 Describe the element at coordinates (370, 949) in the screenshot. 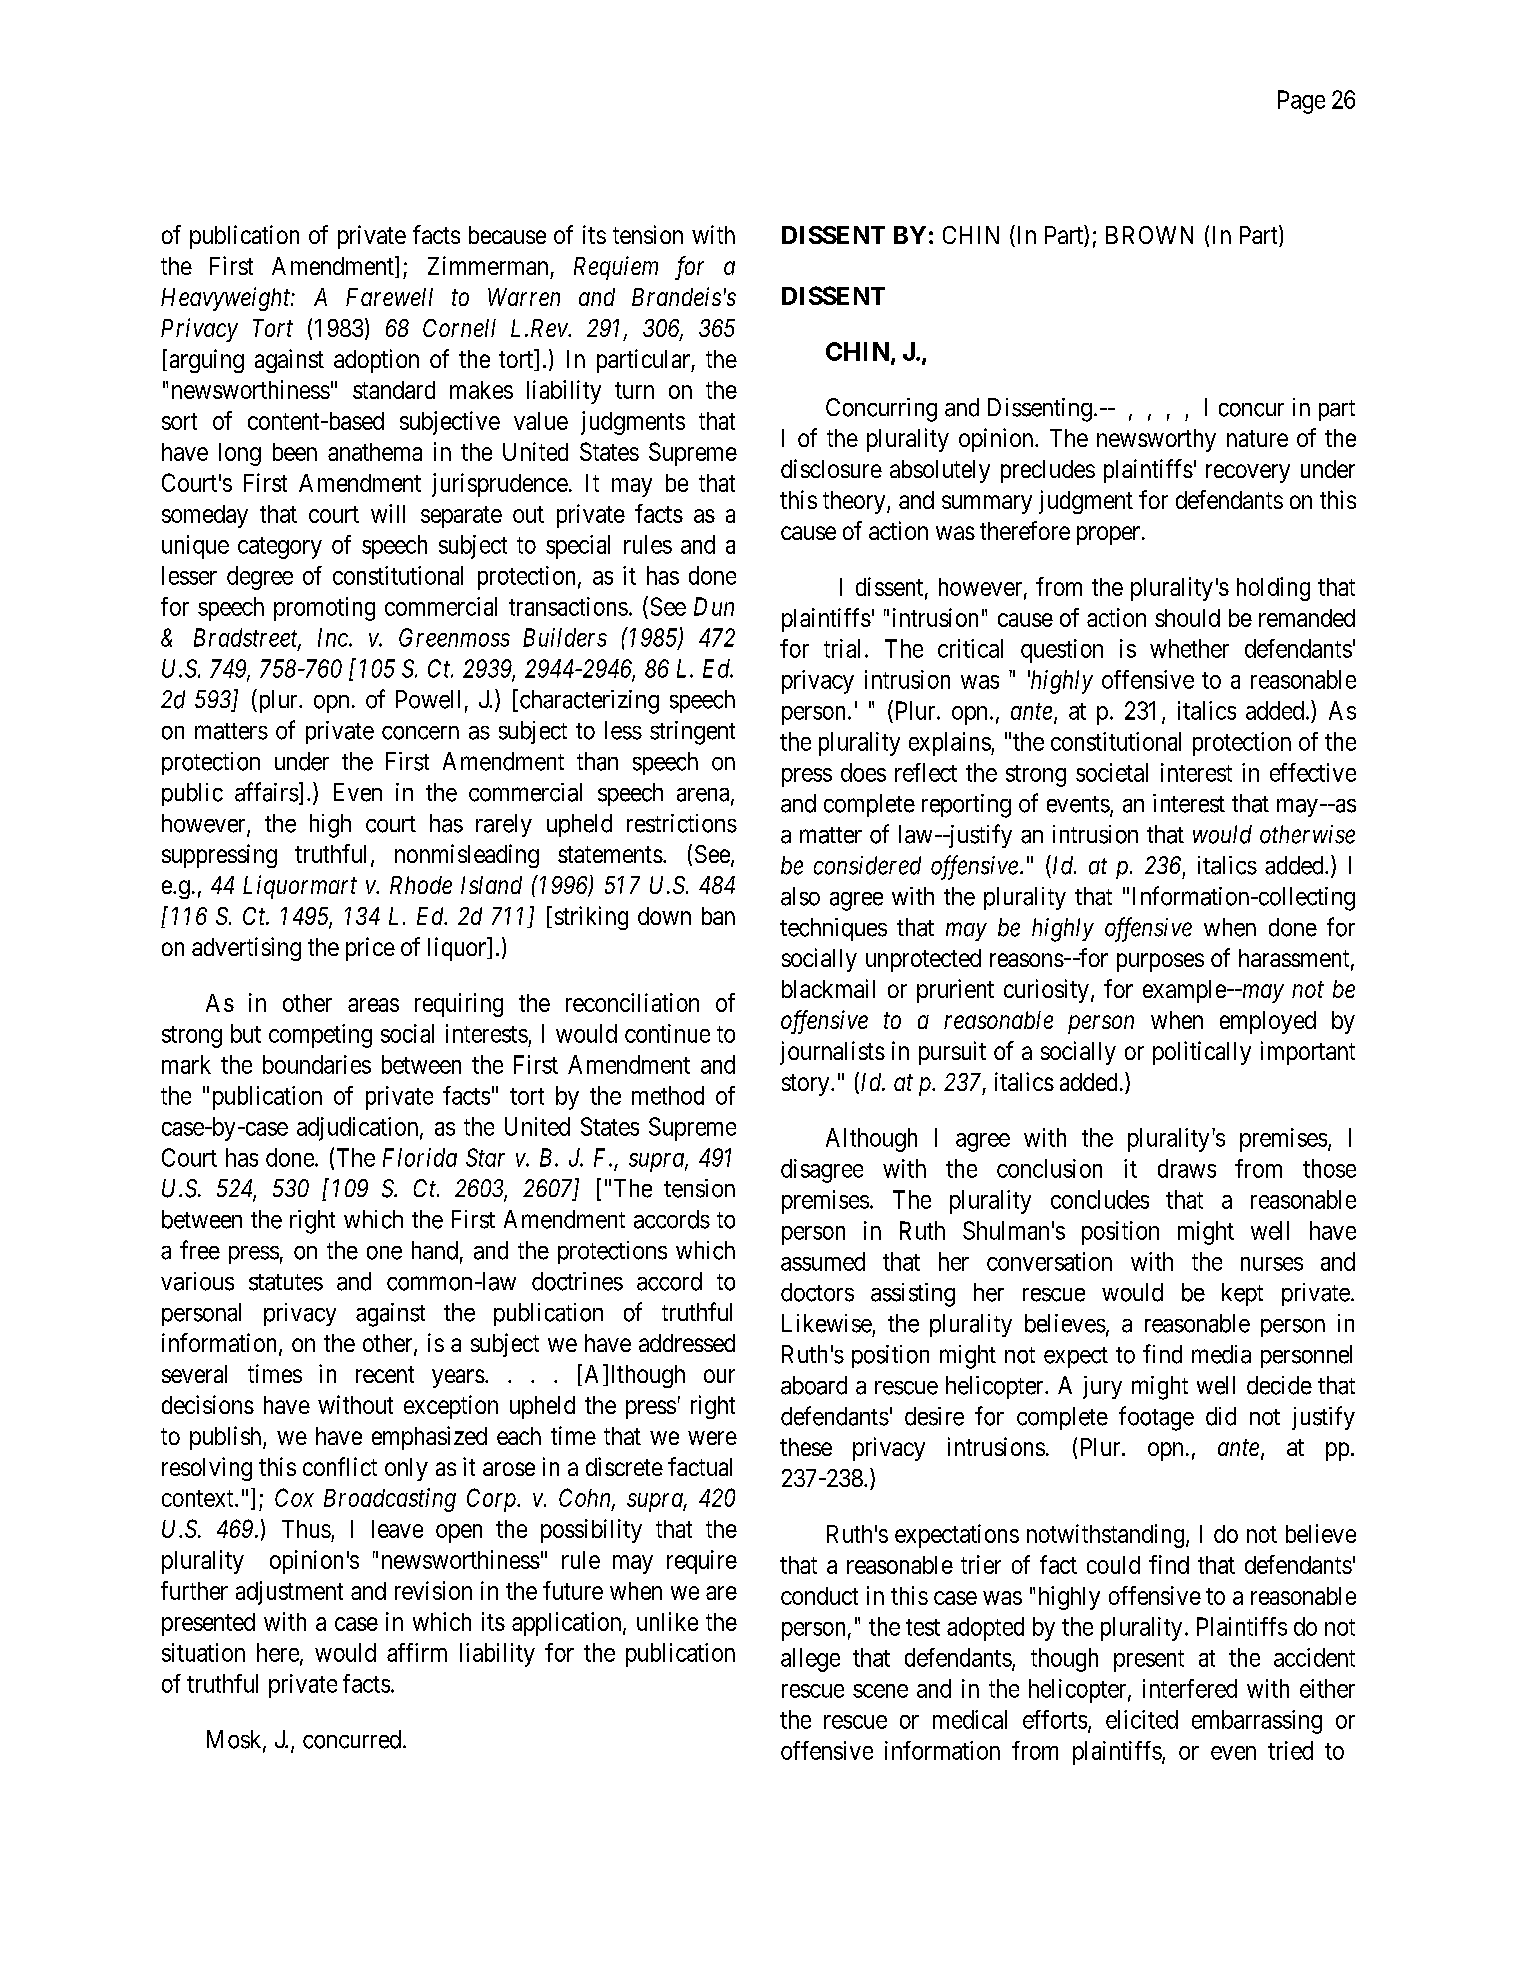

I see `price` at that location.
